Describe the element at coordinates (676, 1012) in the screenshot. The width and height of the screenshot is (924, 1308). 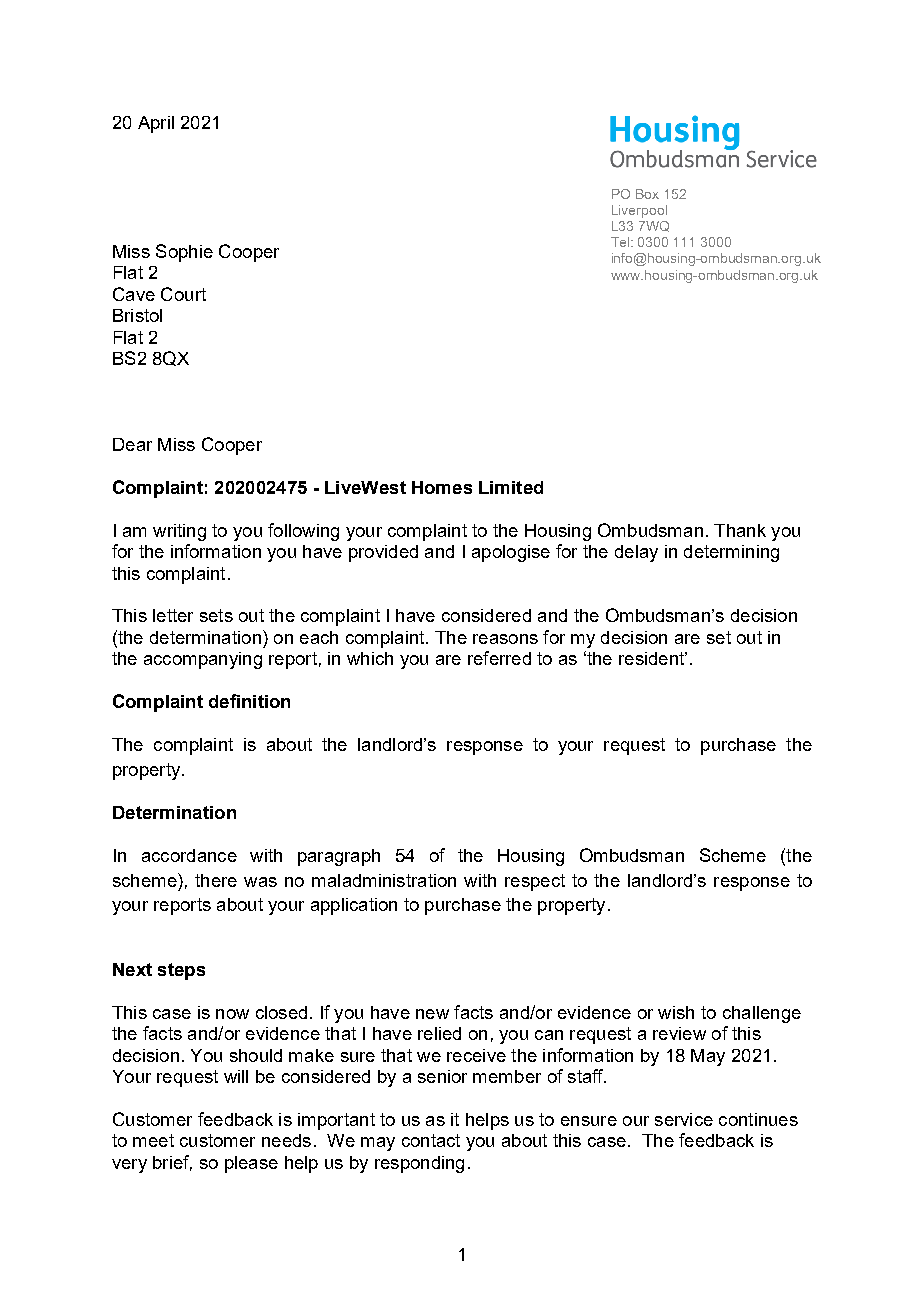
I see `wish` at that location.
